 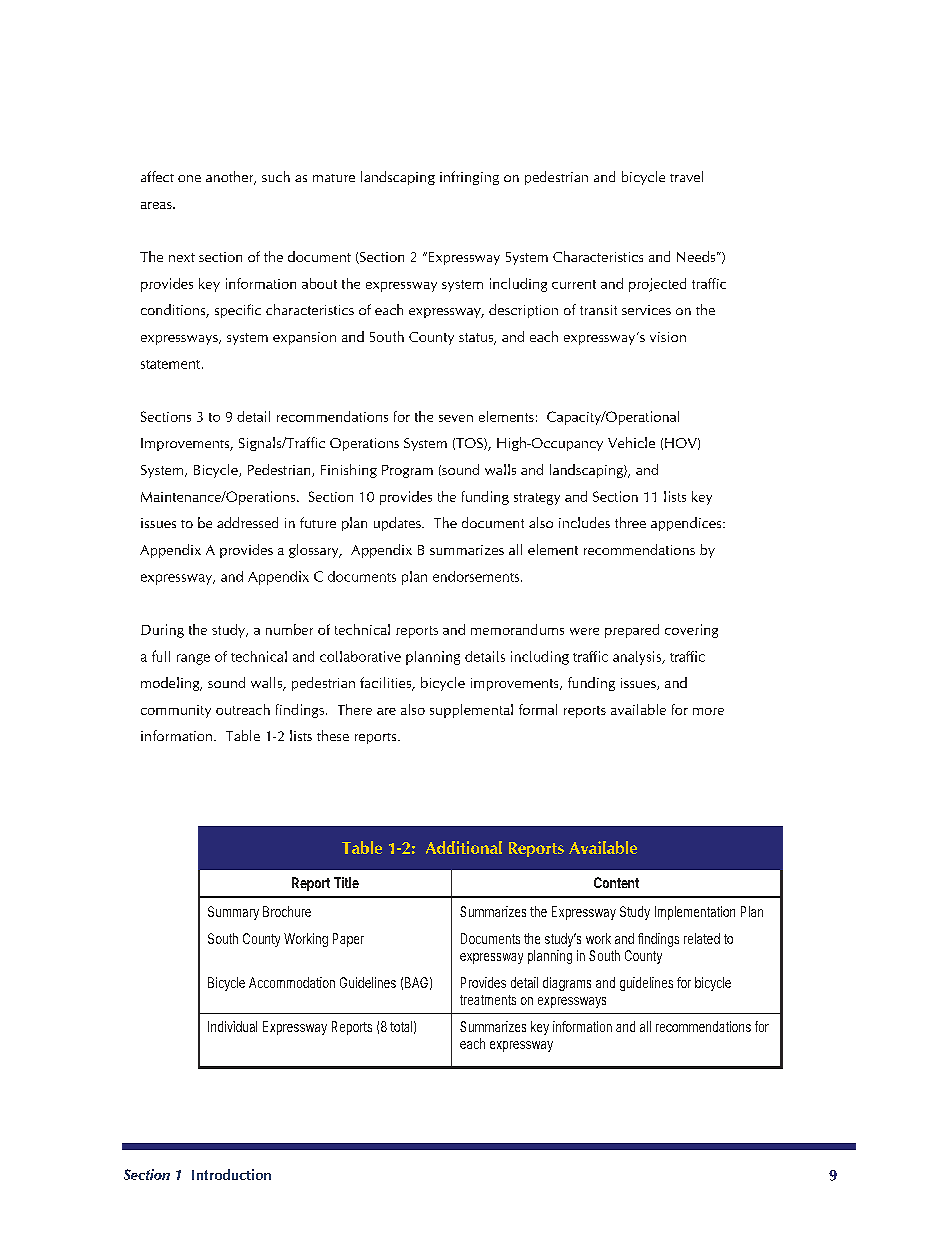 I want to click on infringing, so click(x=469, y=178).
